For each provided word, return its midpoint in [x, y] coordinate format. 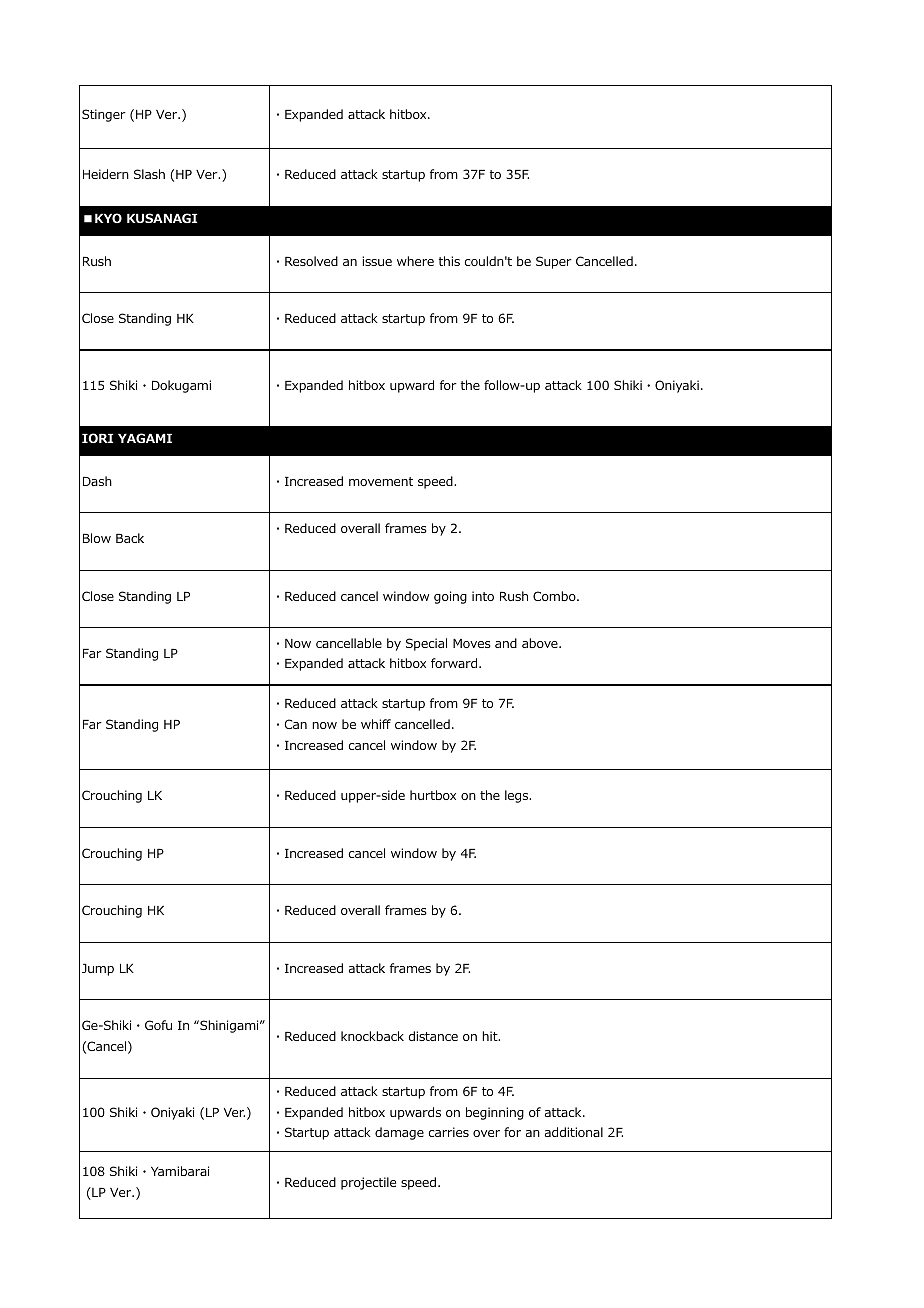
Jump [98, 970]
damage [399, 1133]
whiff [376, 724]
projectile [368, 1183]
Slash [149, 174]
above [541, 643]
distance [433, 1036]
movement [381, 481]
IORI [97, 438]
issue [377, 261]
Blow [97, 538]
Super [554, 262]
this [449, 261]
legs [518, 796]
